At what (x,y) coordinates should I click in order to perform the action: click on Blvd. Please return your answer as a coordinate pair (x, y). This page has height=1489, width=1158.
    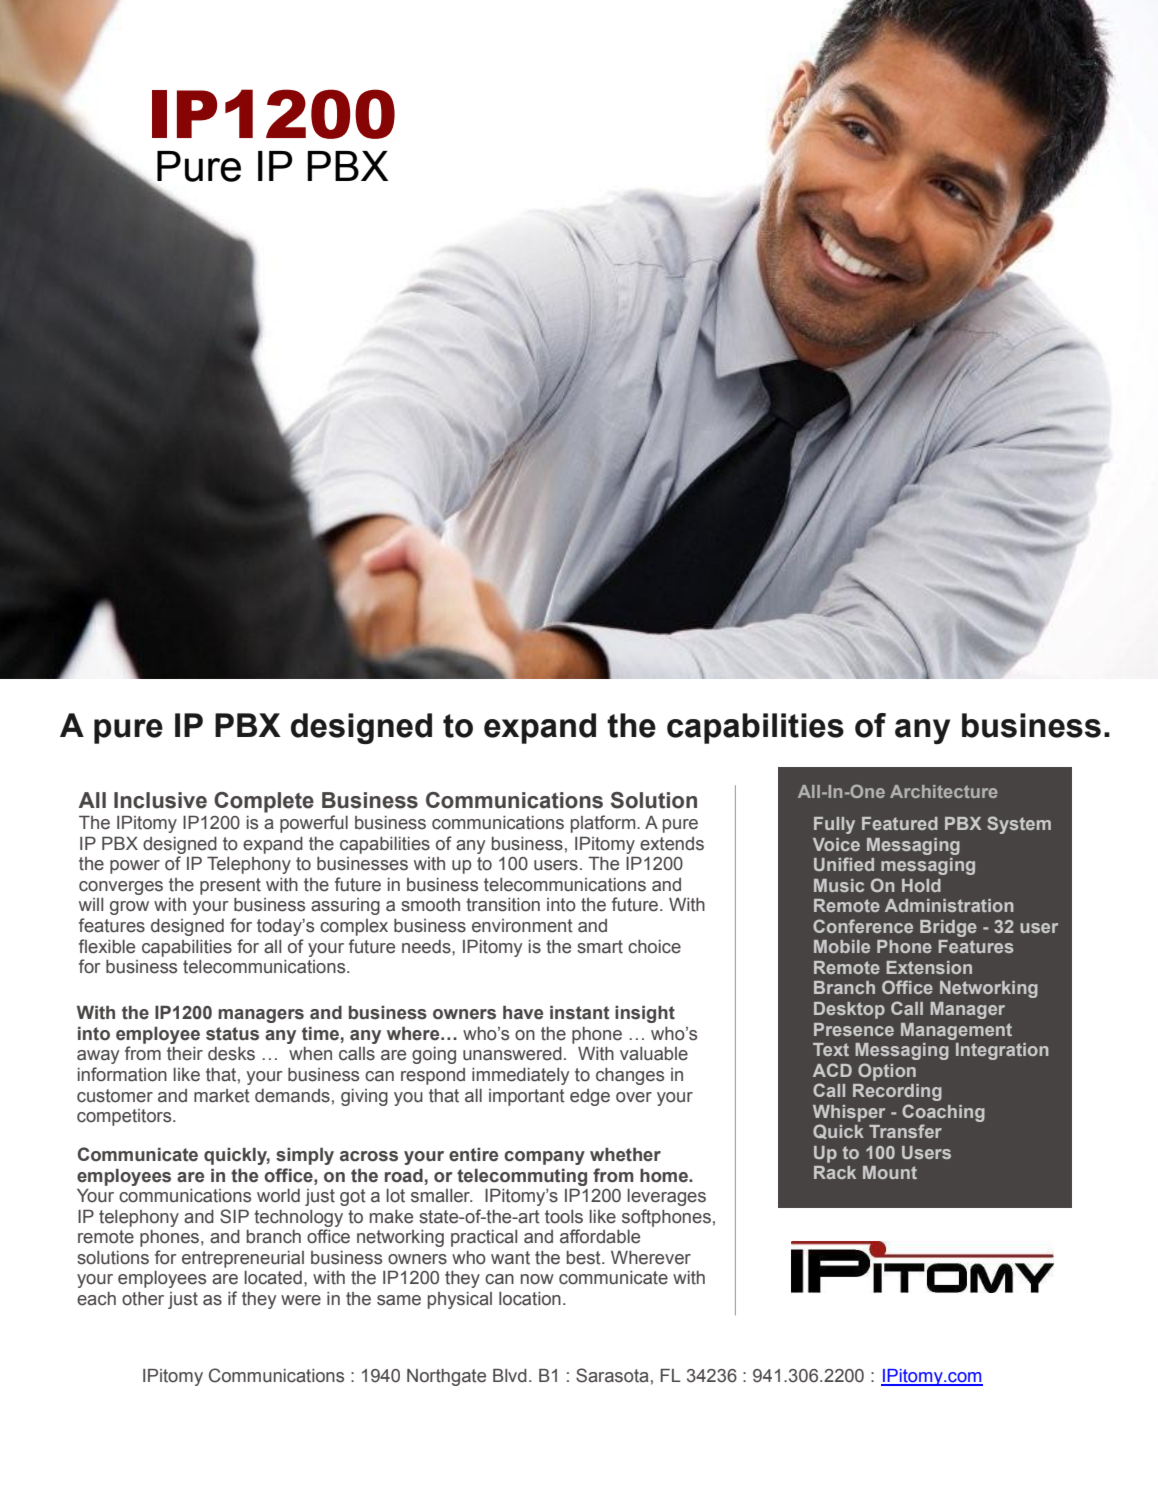
    Looking at the image, I should click on (510, 1375).
